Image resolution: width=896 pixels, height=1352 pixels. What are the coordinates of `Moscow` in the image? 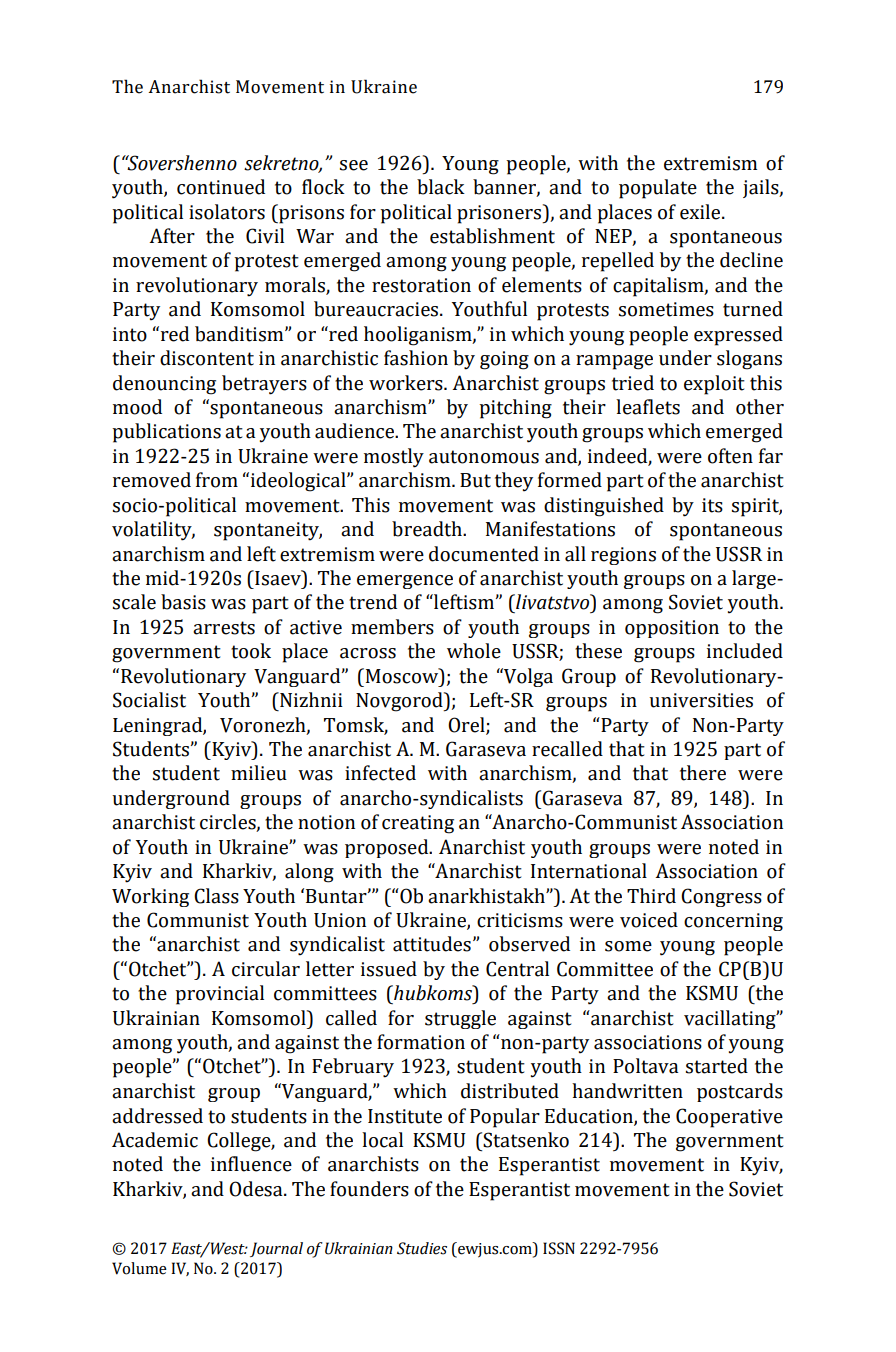 It's located at (403, 676).
